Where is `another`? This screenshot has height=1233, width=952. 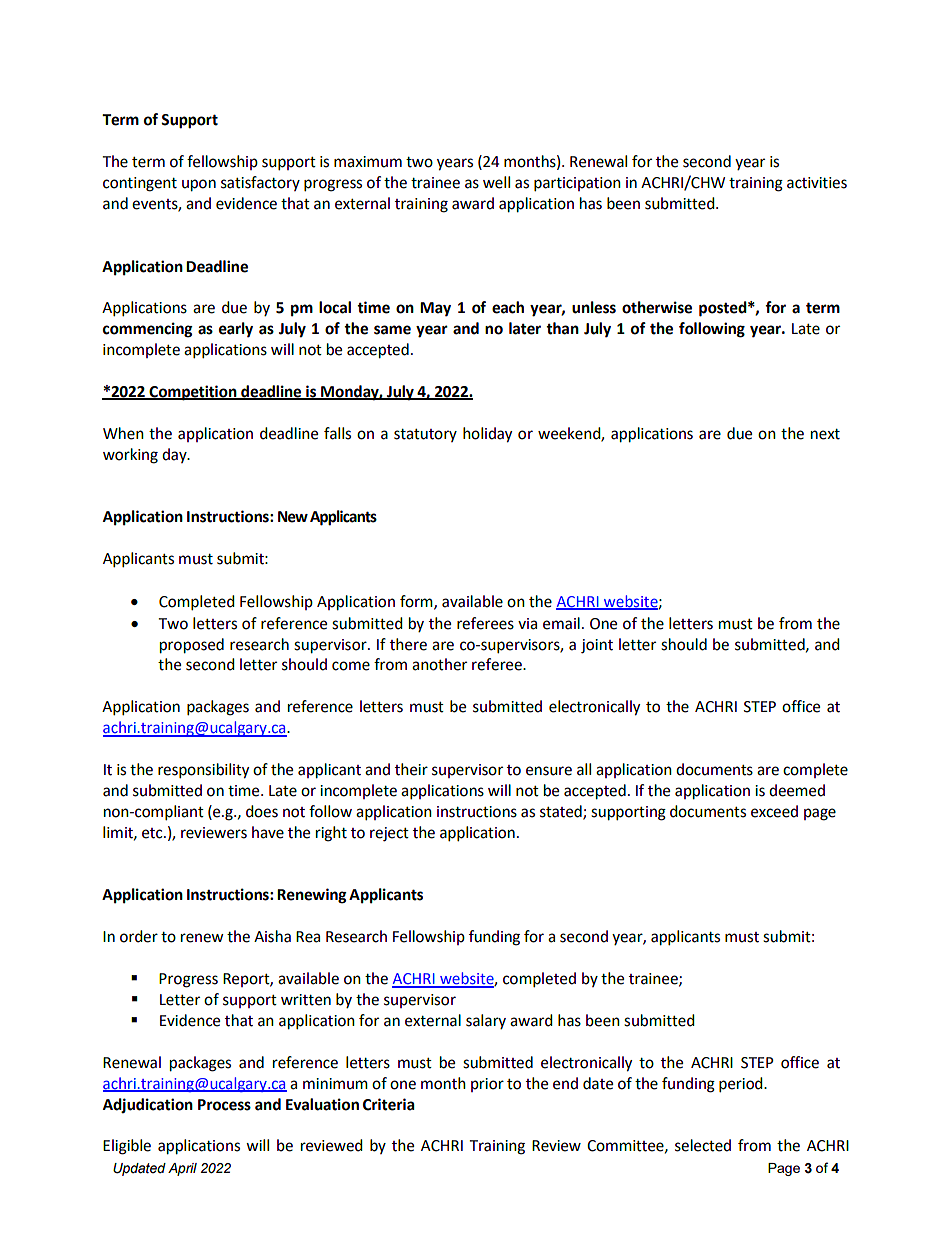
another is located at coordinates (439, 664).
